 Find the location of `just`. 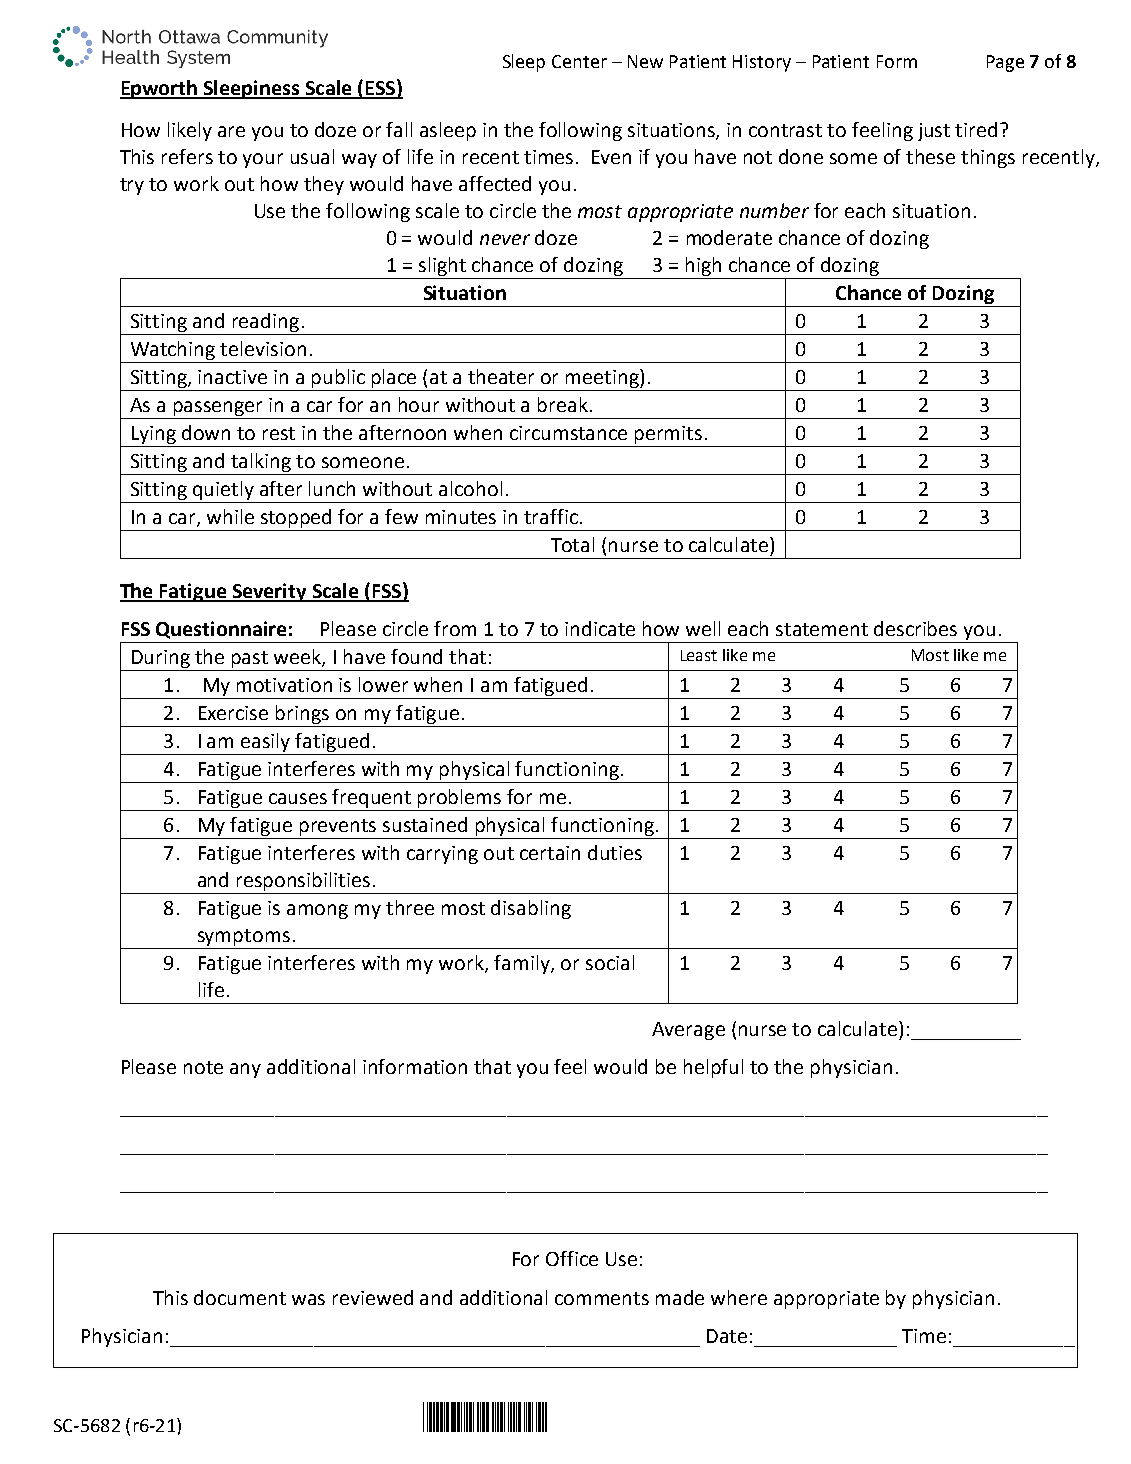

just is located at coordinates (934, 132).
